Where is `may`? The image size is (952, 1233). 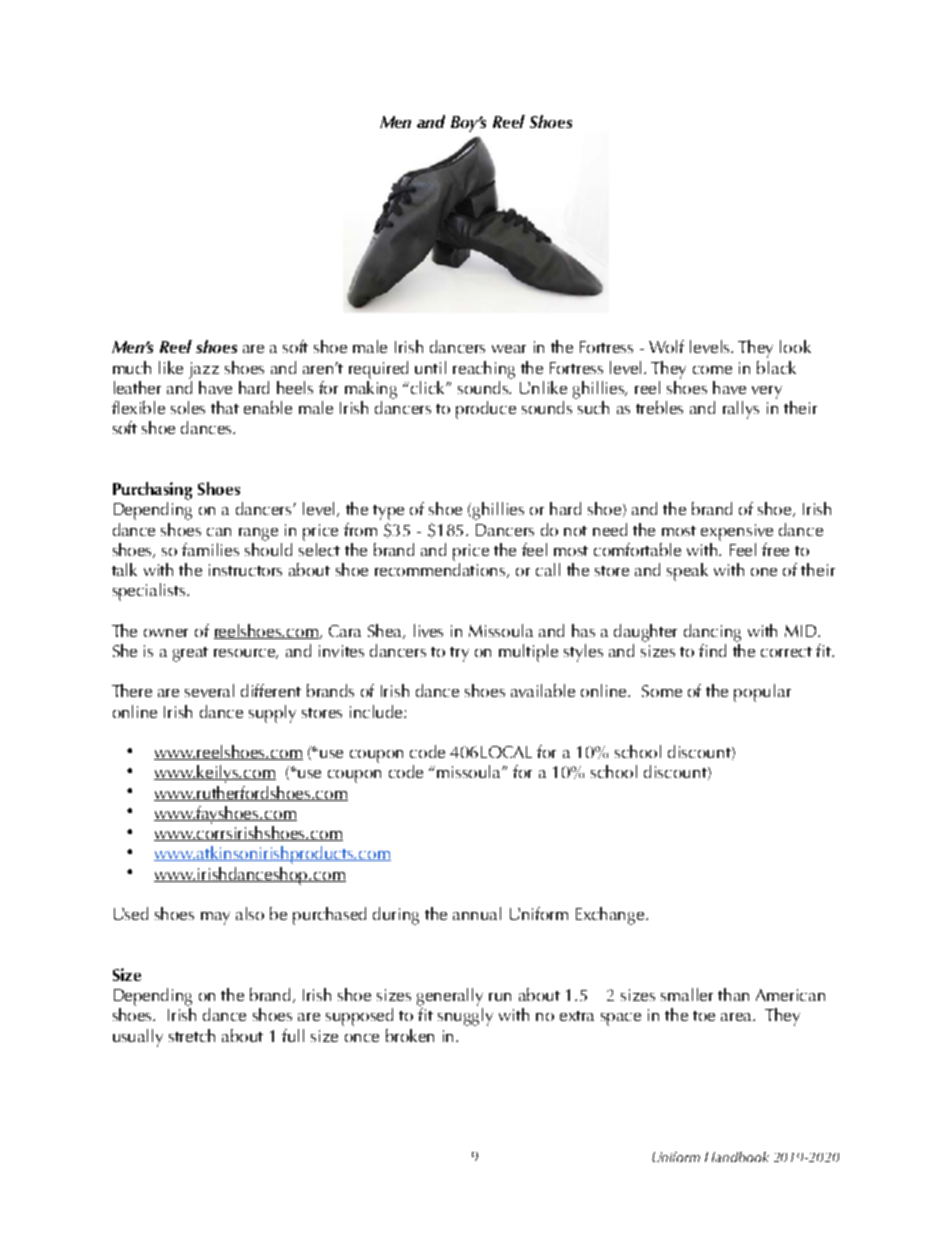
may is located at coordinates (215, 918).
